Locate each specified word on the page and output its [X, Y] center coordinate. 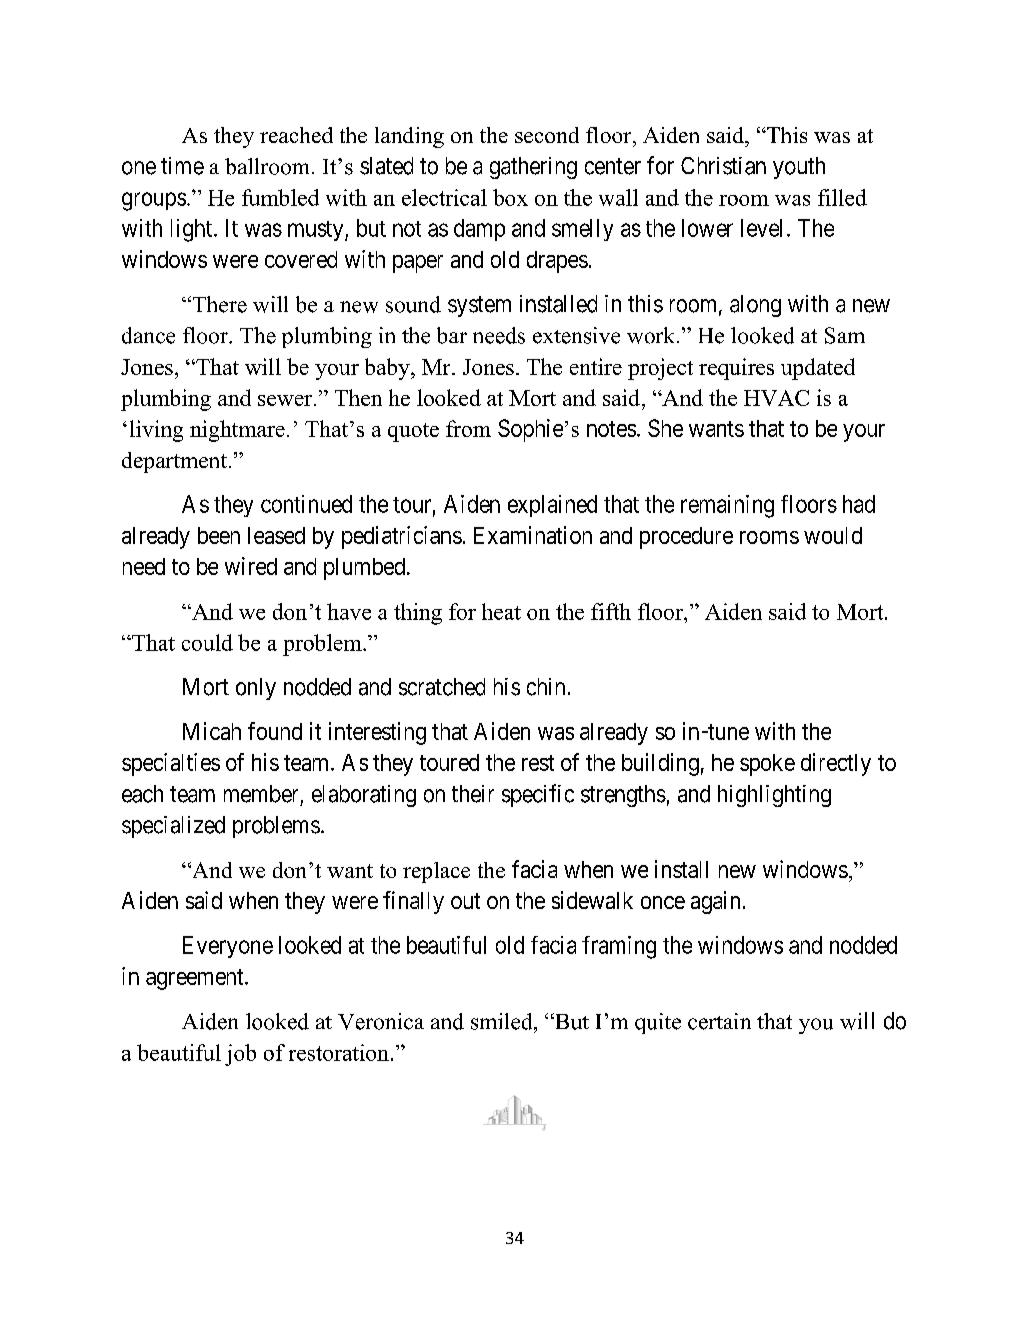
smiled [503, 1021]
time [182, 166]
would [833, 535]
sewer [286, 400]
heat [501, 611]
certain [719, 1021]
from [468, 428]
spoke [767, 765]
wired [251, 566]
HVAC [776, 398]
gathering [533, 168]
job [240, 1055]
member [261, 794]
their [473, 794]
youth [799, 168]
